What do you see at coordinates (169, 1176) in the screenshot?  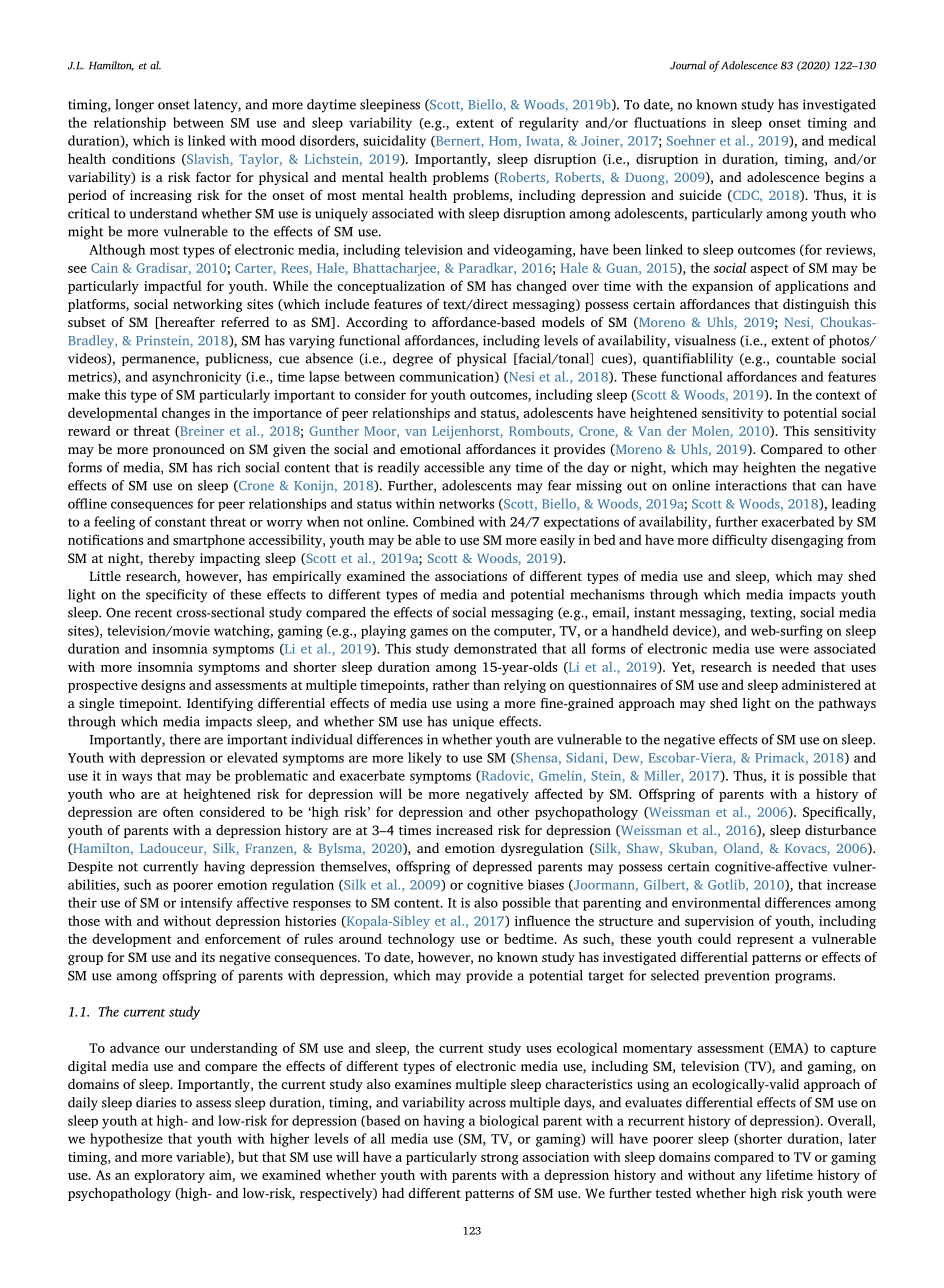 I see `exploratory` at bounding box center [169, 1176].
